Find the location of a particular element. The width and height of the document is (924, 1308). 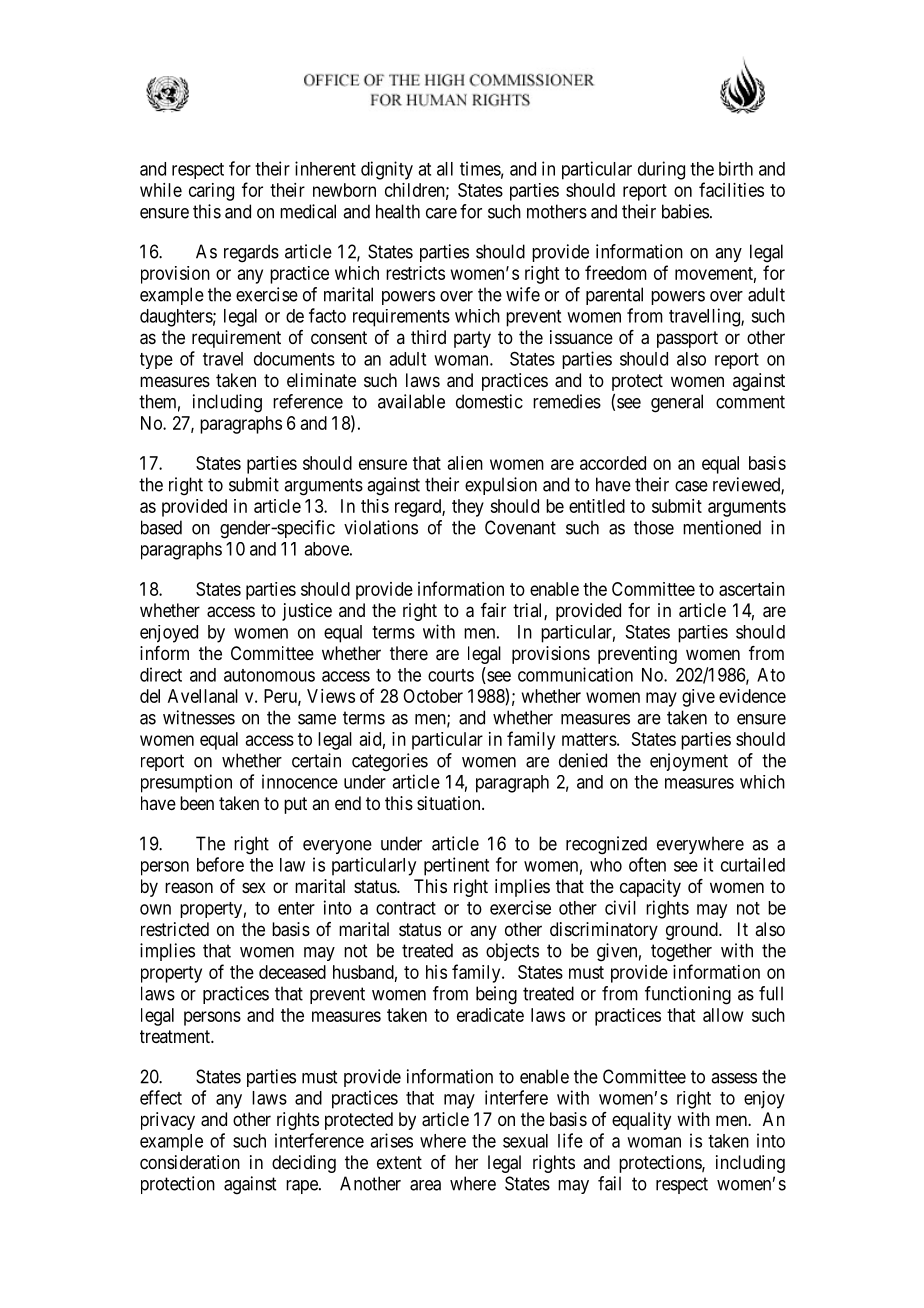

consideration is located at coordinates (190, 1162).
